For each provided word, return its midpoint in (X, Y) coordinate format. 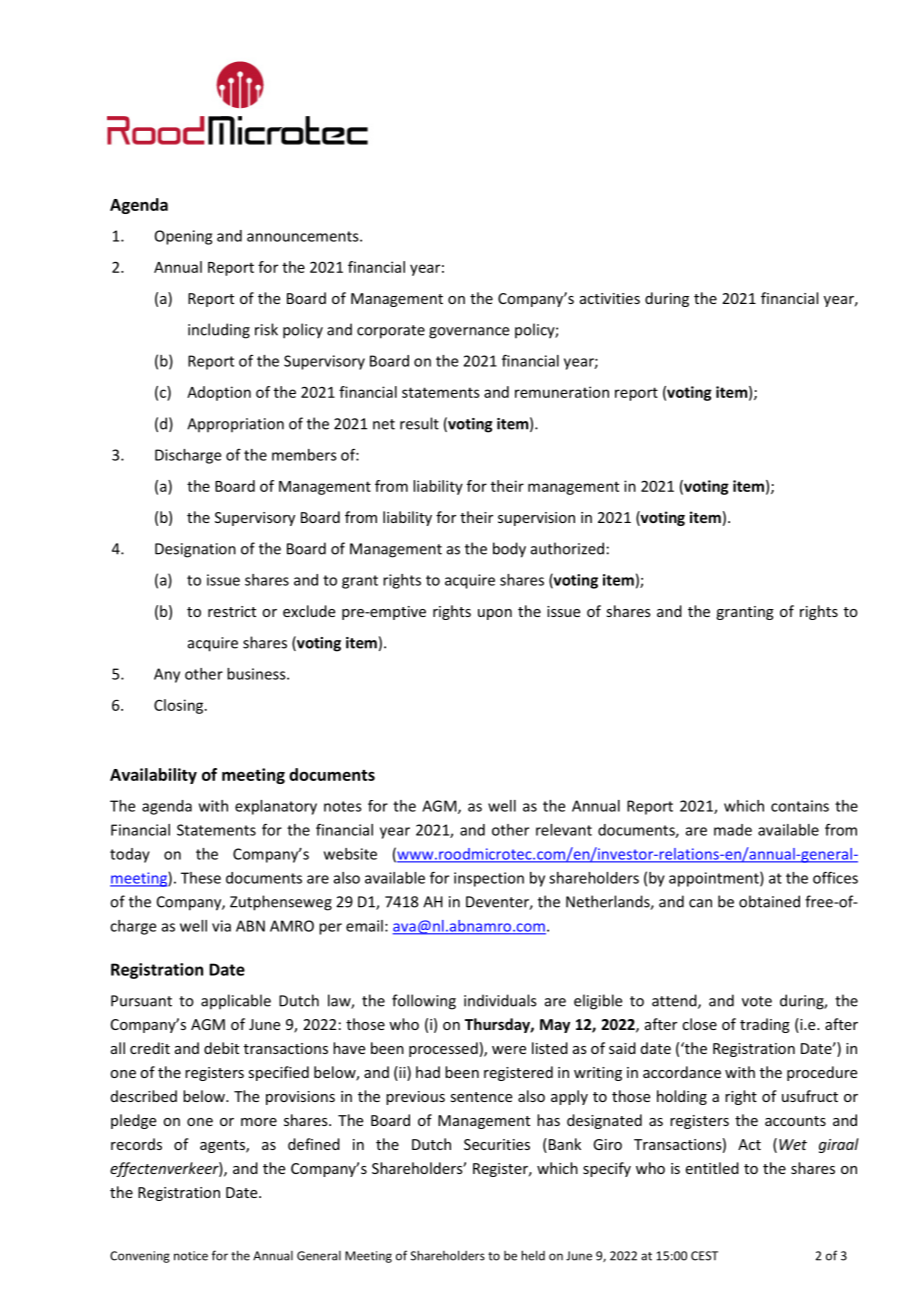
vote (757, 1001)
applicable (236, 1001)
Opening (183, 237)
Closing (180, 706)
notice (191, 1256)
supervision (536, 519)
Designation (195, 550)
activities (610, 298)
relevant (564, 830)
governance (469, 333)
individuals (500, 1000)
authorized (567, 548)
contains (800, 806)
